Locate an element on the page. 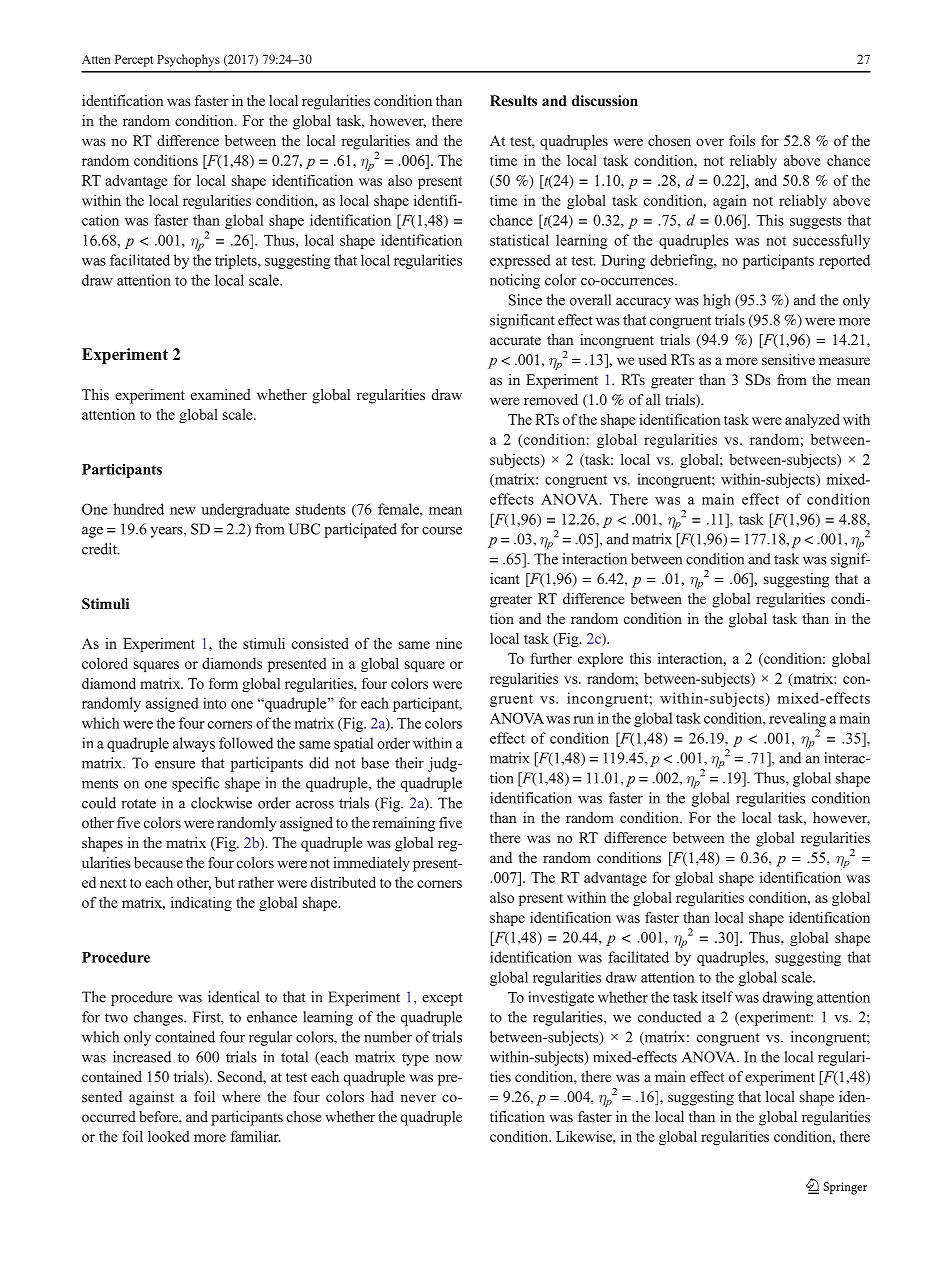 The width and height of the image is (952, 1265). never is located at coordinates (418, 1098).
